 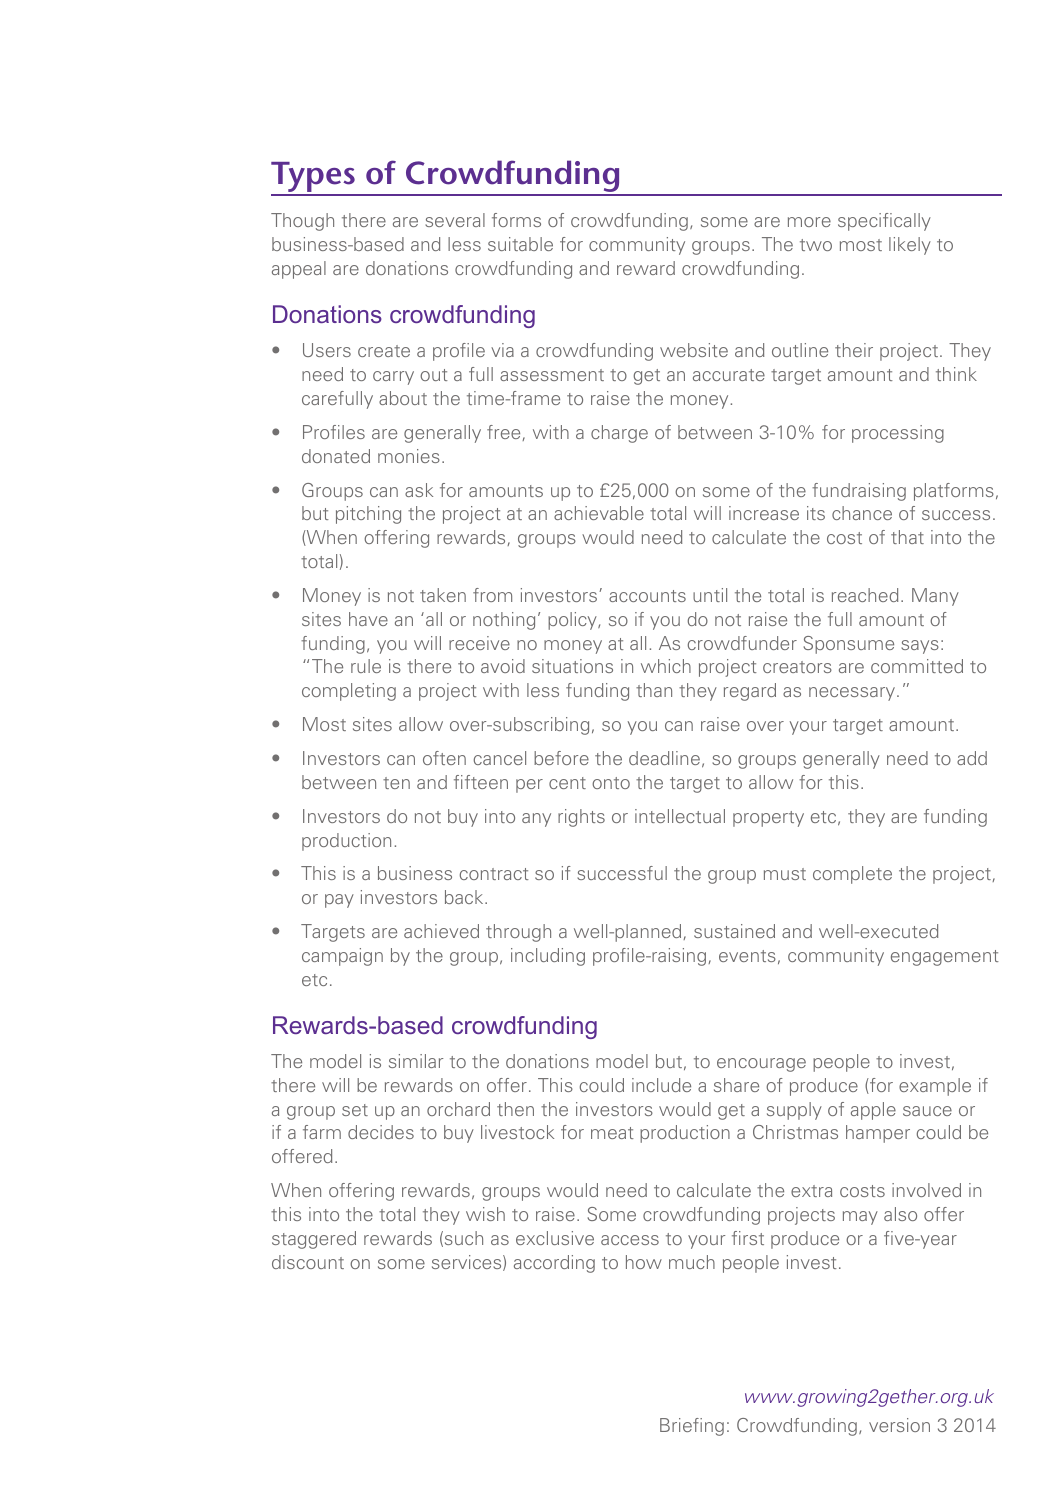 What do you see at coordinates (520, 244) in the page?
I see `suitable` at bounding box center [520, 244].
